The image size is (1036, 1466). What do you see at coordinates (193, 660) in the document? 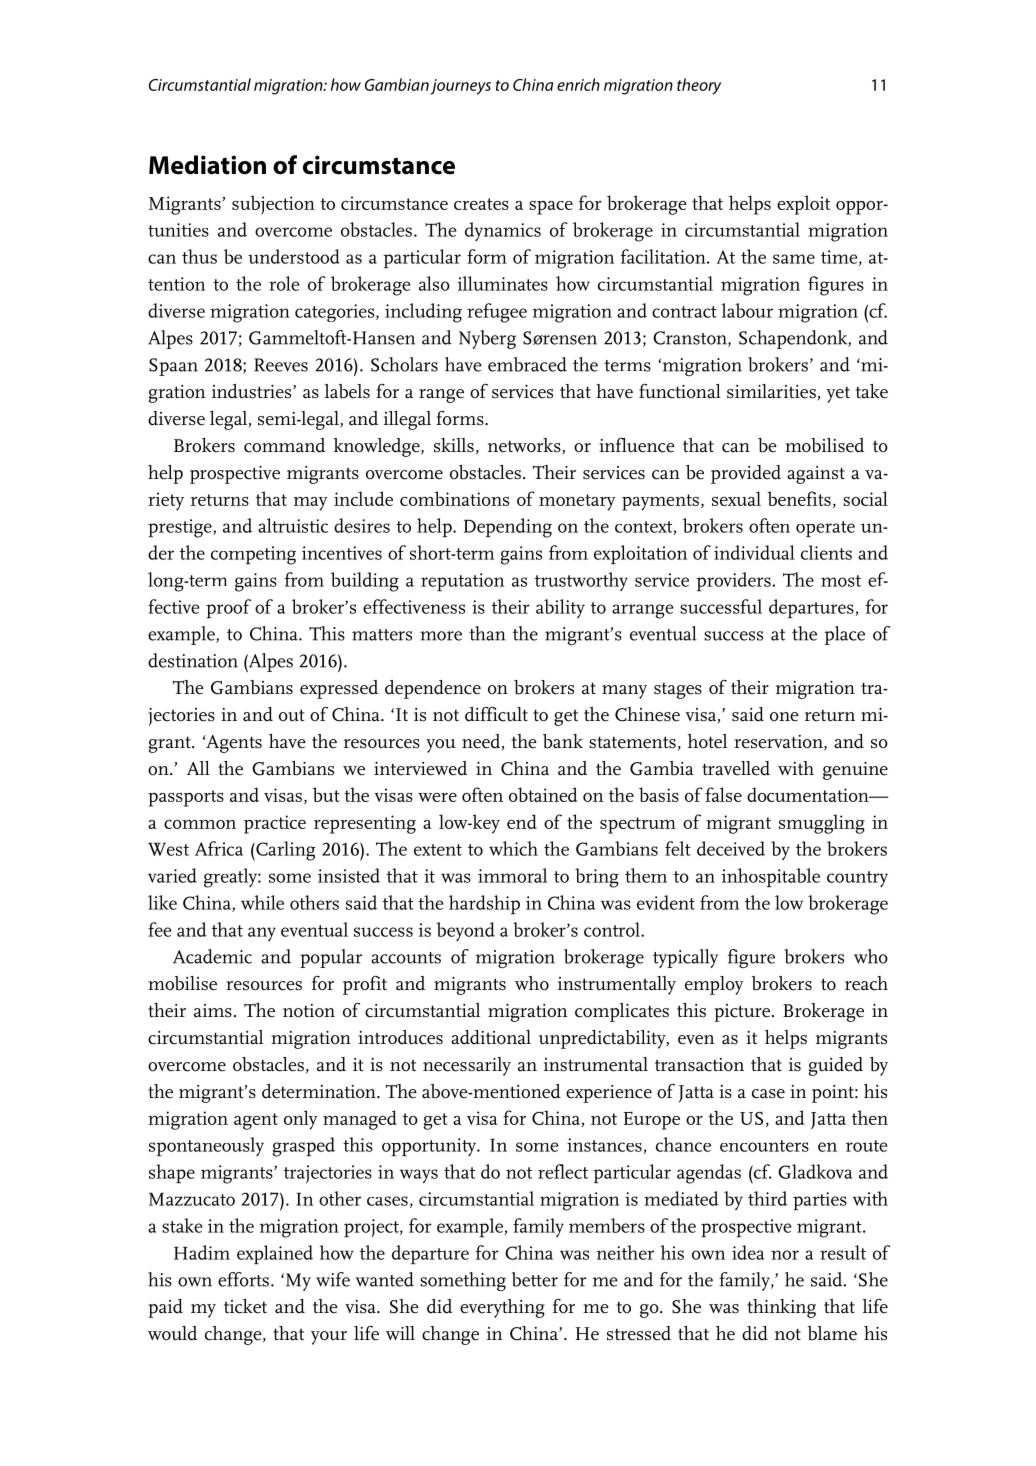
I see `destination` at bounding box center [193, 660].
